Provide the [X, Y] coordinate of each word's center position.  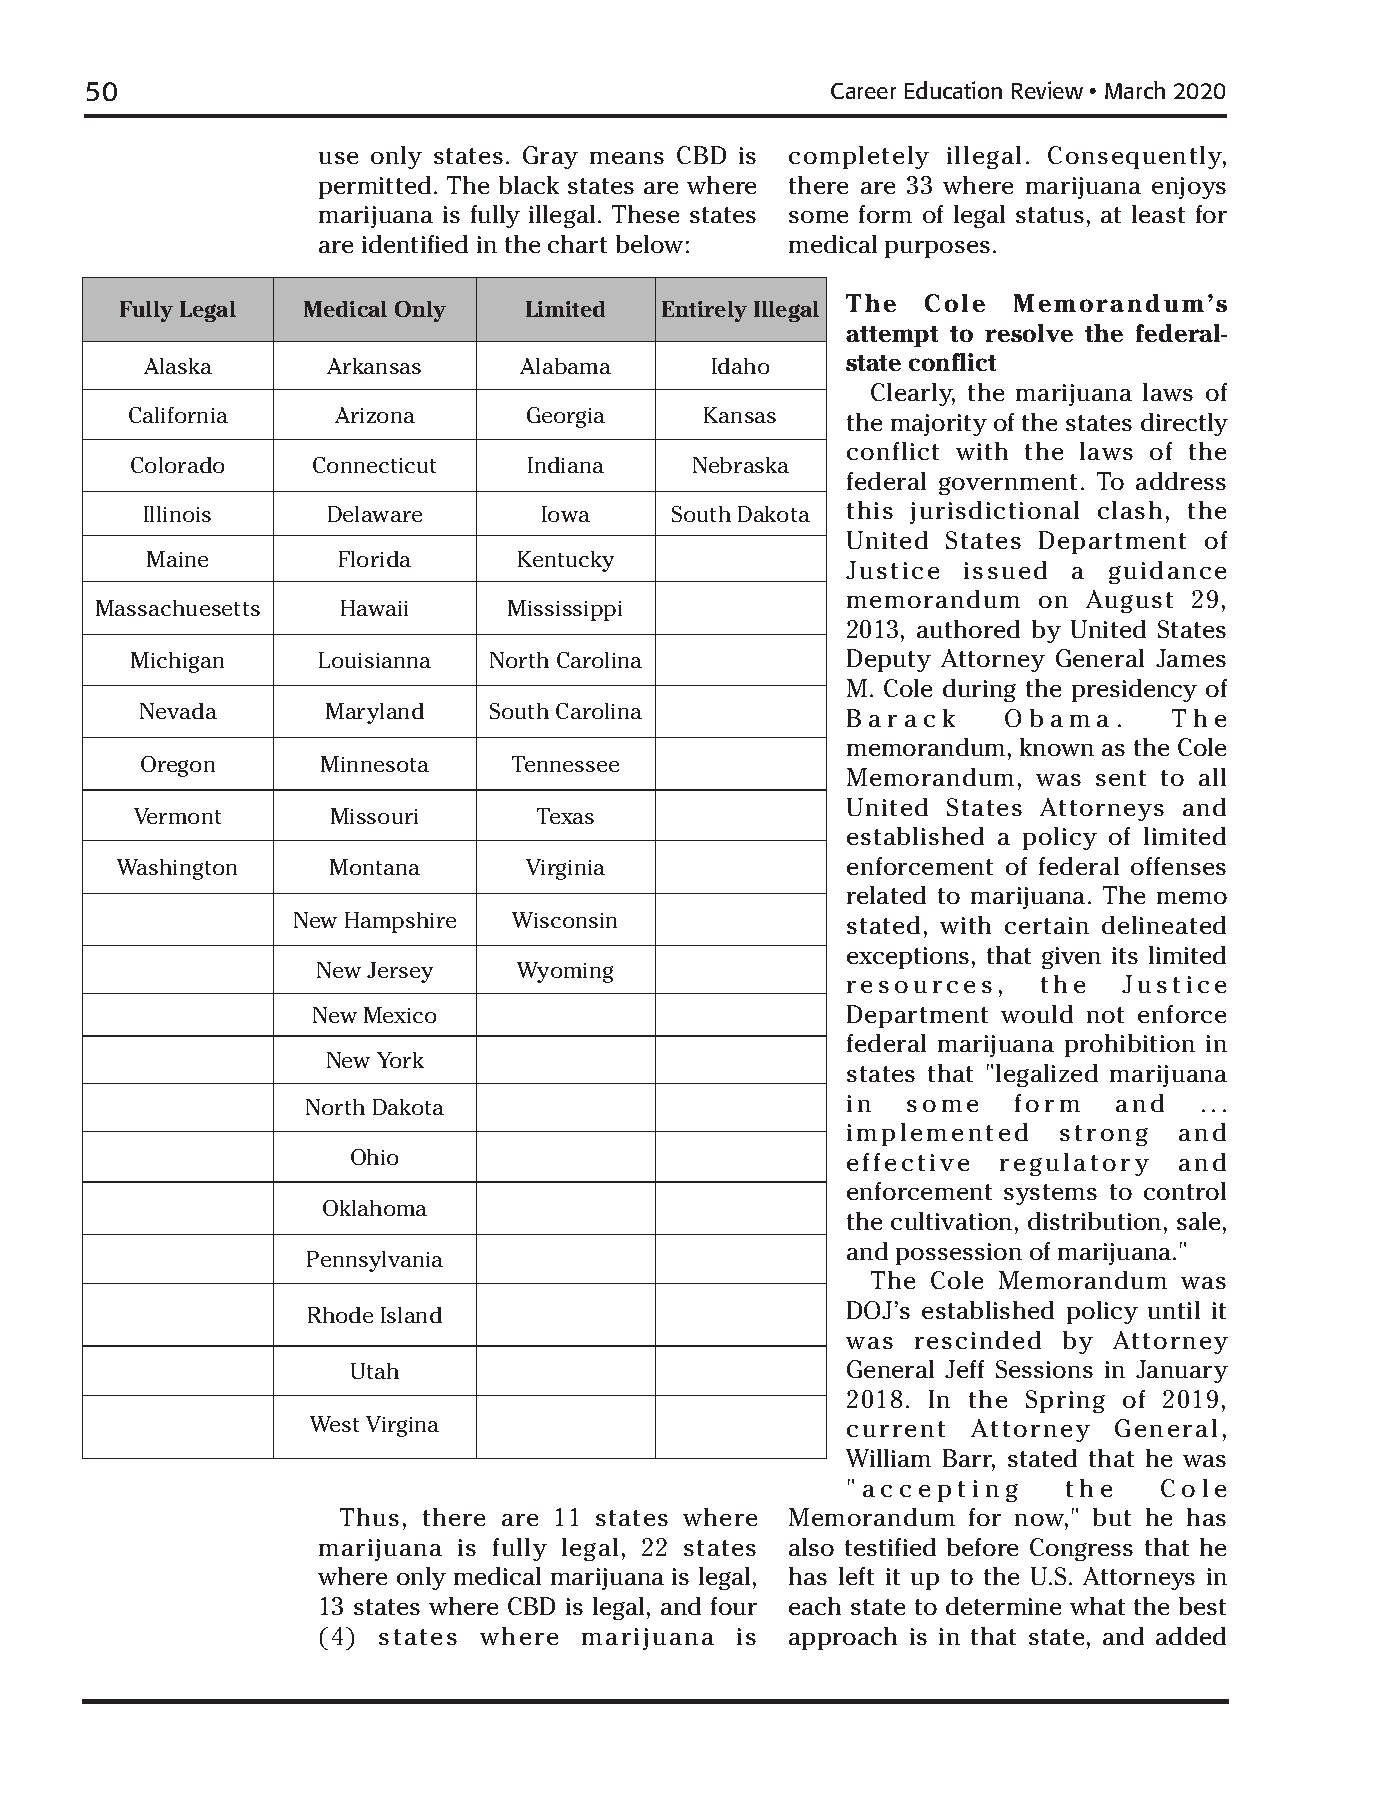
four [734, 1606]
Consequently [1136, 157]
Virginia [565, 869]
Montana [375, 867]
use [338, 158]
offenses [1178, 866]
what [1097, 1606]
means [627, 158]
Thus [369, 1517]
